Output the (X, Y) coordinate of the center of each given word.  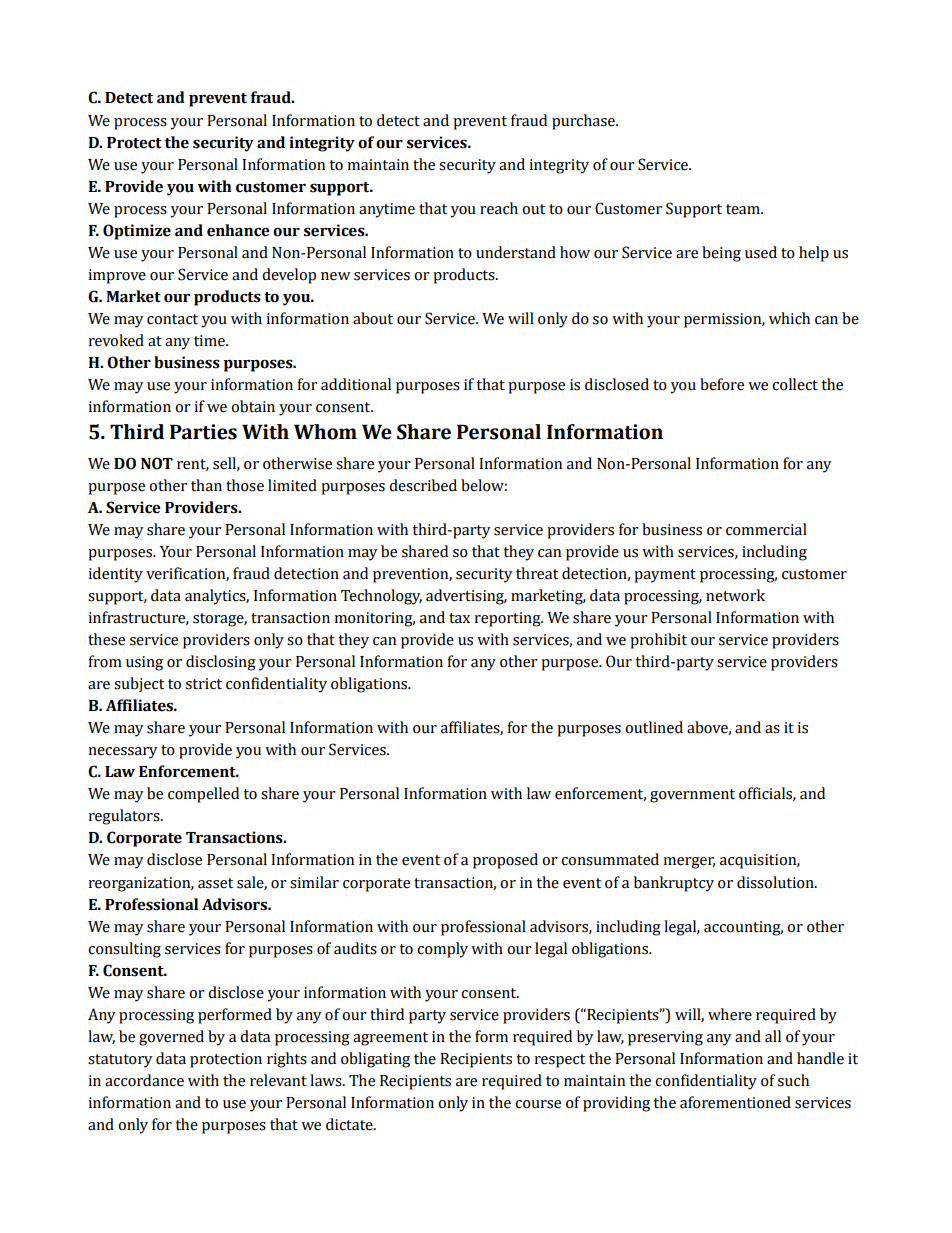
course (538, 1104)
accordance (144, 1080)
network (735, 595)
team (744, 209)
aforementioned (735, 1102)
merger (689, 863)
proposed (505, 861)
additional (356, 384)
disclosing (221, 663)
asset (215, 883)
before (722, 384)
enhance (238, 230)
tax (459, 618)
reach (499, 208)
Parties (203, 432)
